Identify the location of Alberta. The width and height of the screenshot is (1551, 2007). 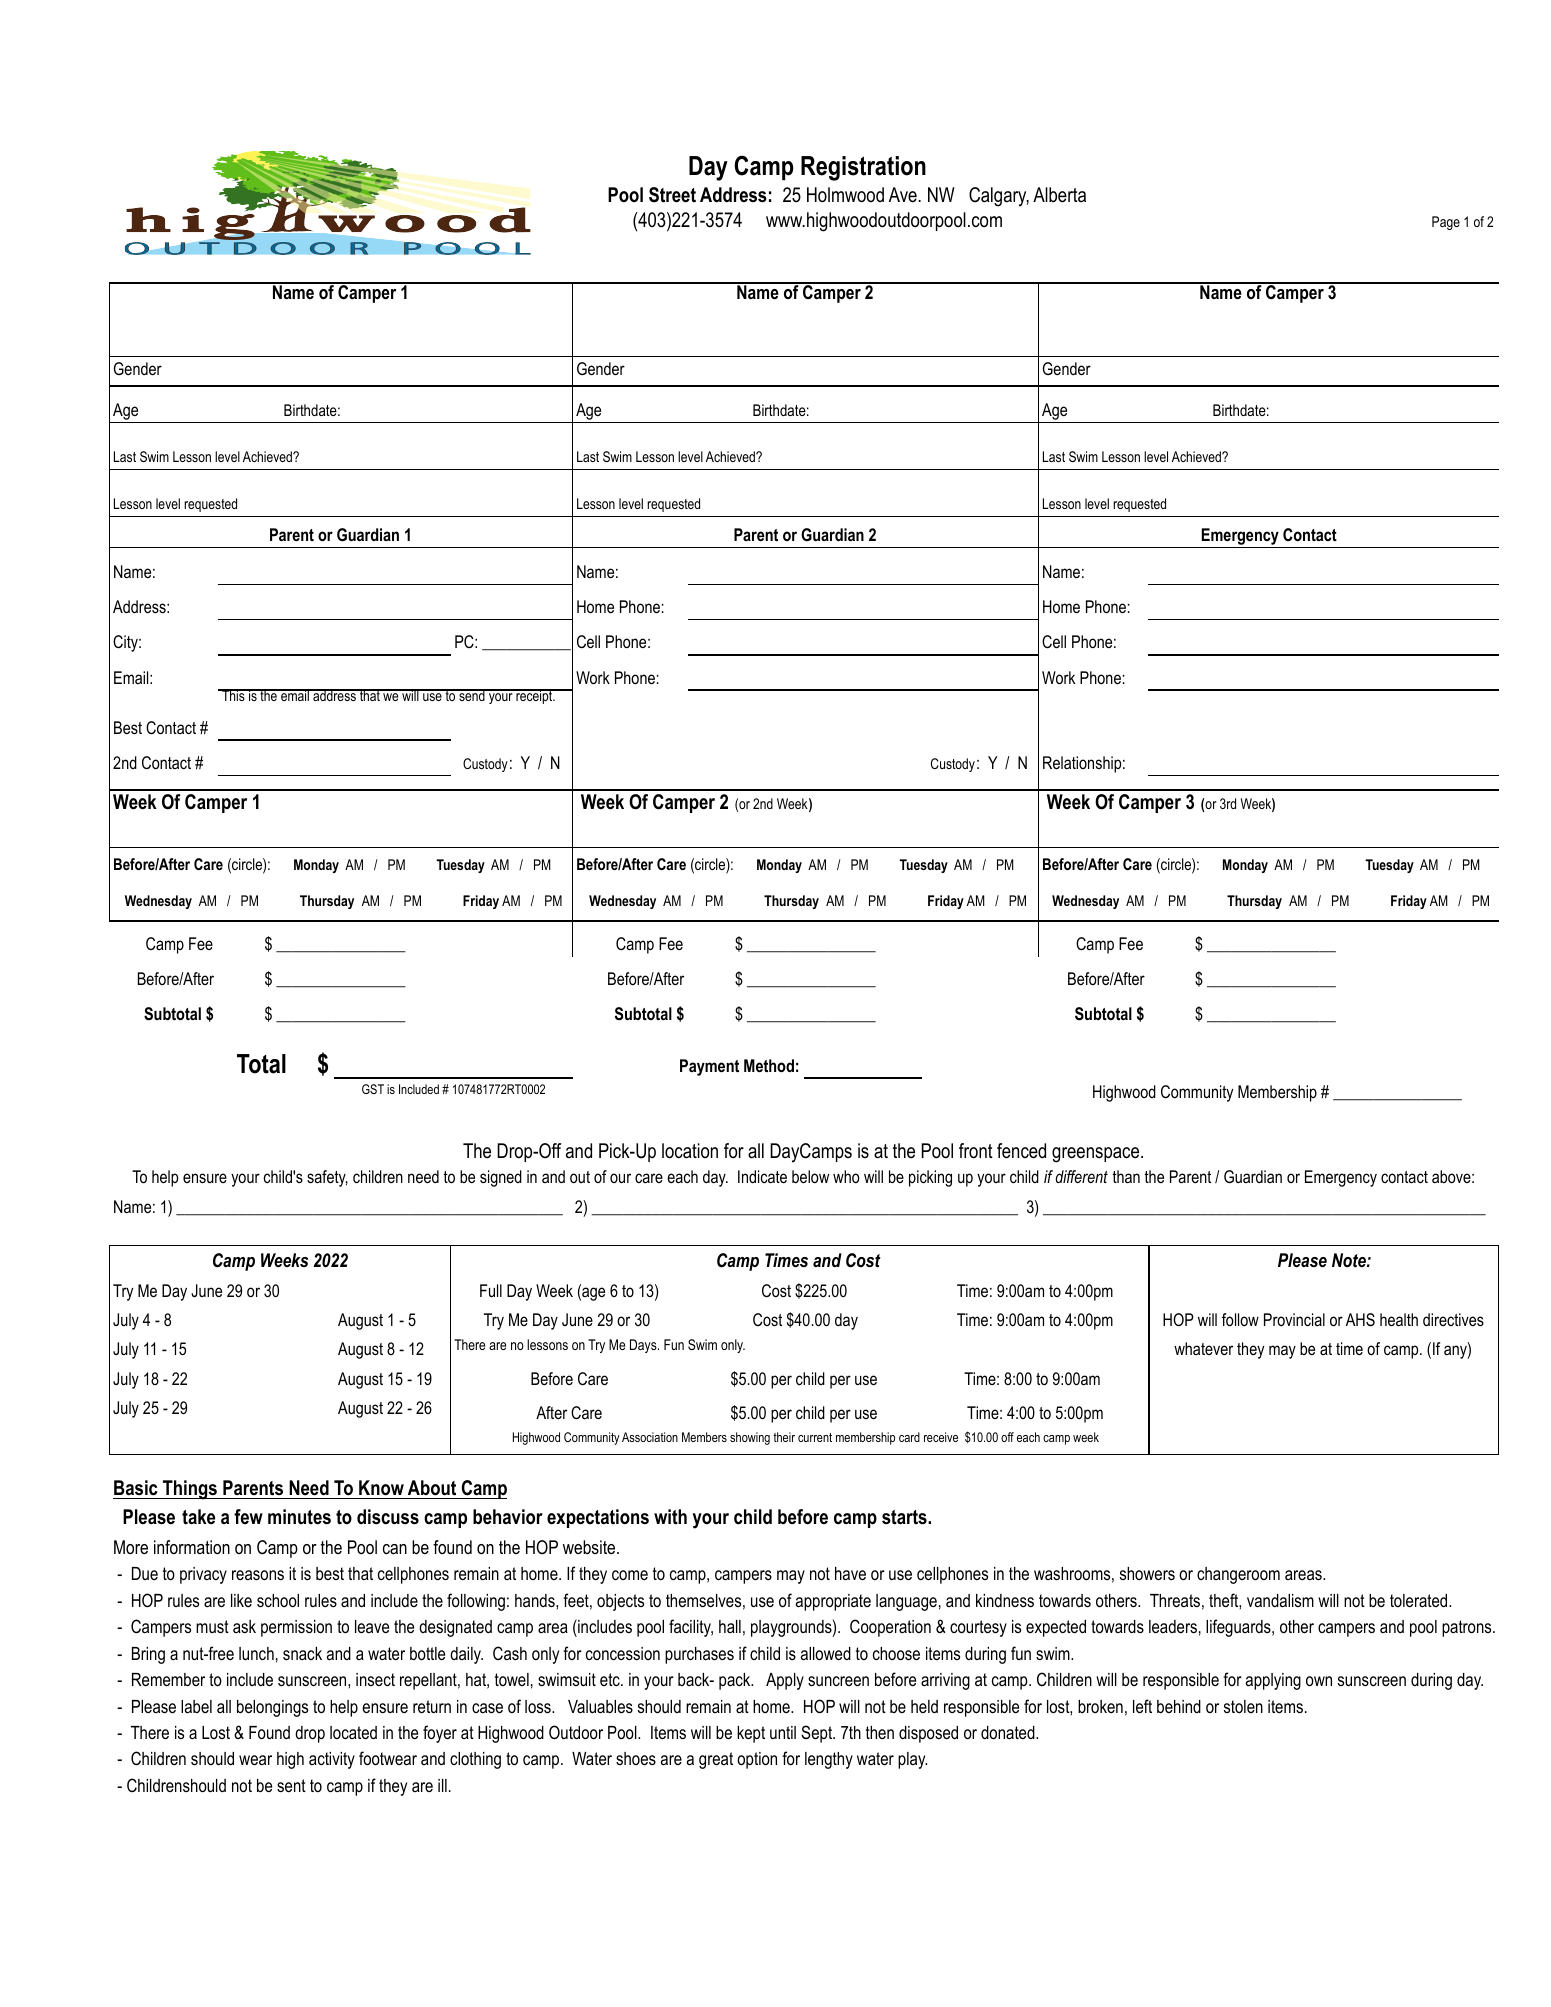
(1059, 195).
